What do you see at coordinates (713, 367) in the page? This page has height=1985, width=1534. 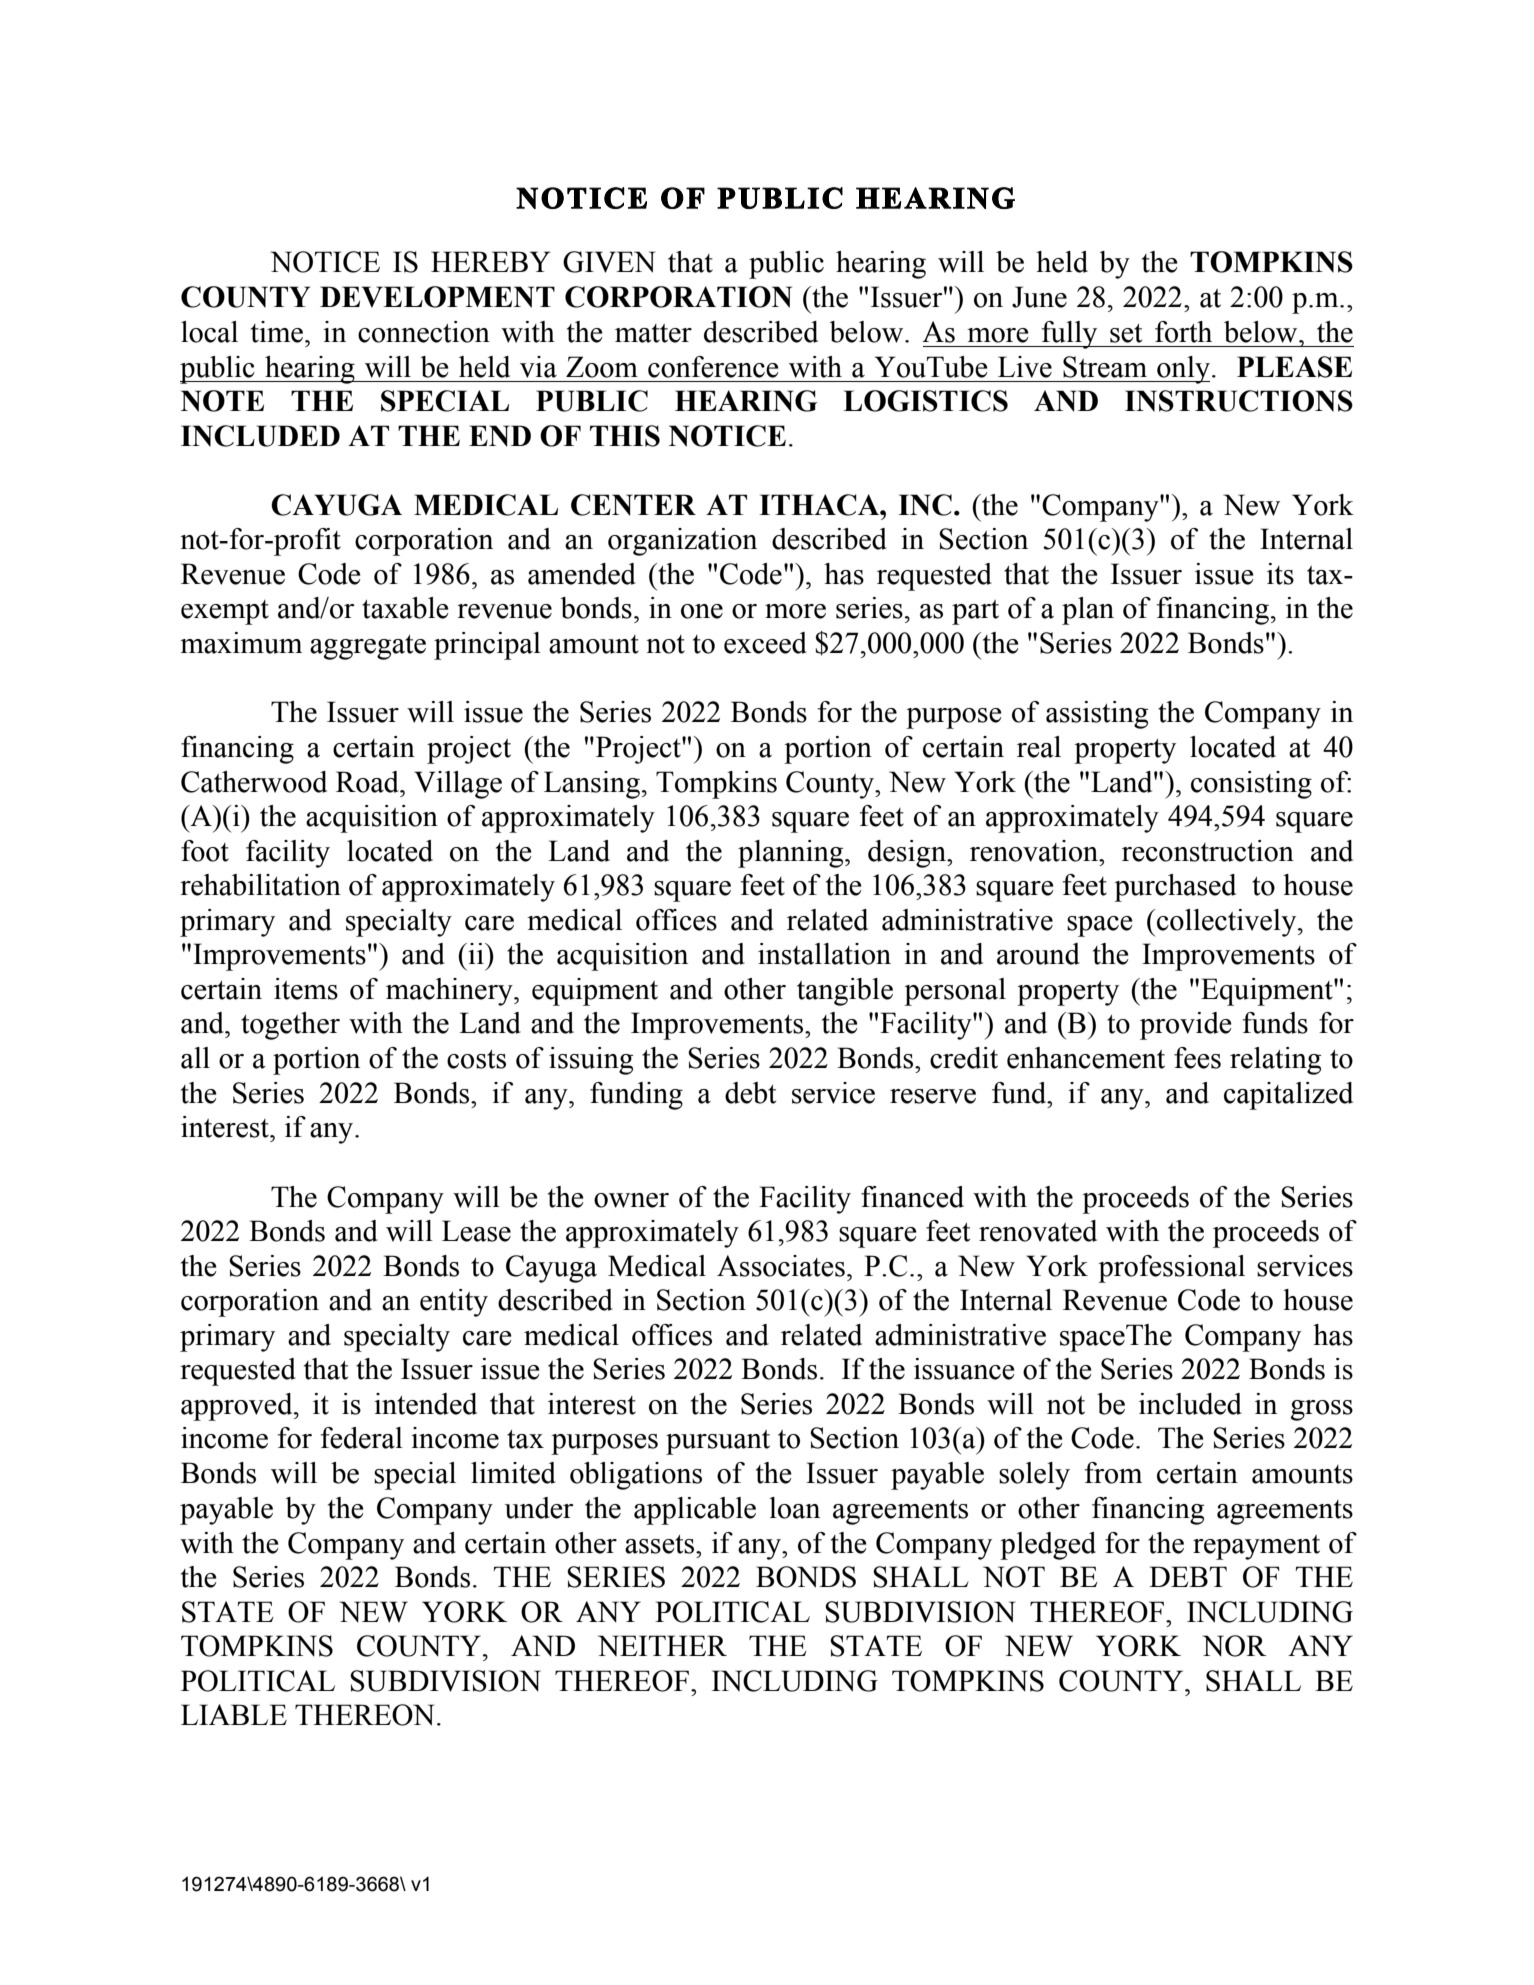 I see `conference` at bounding box center [713, 367].
